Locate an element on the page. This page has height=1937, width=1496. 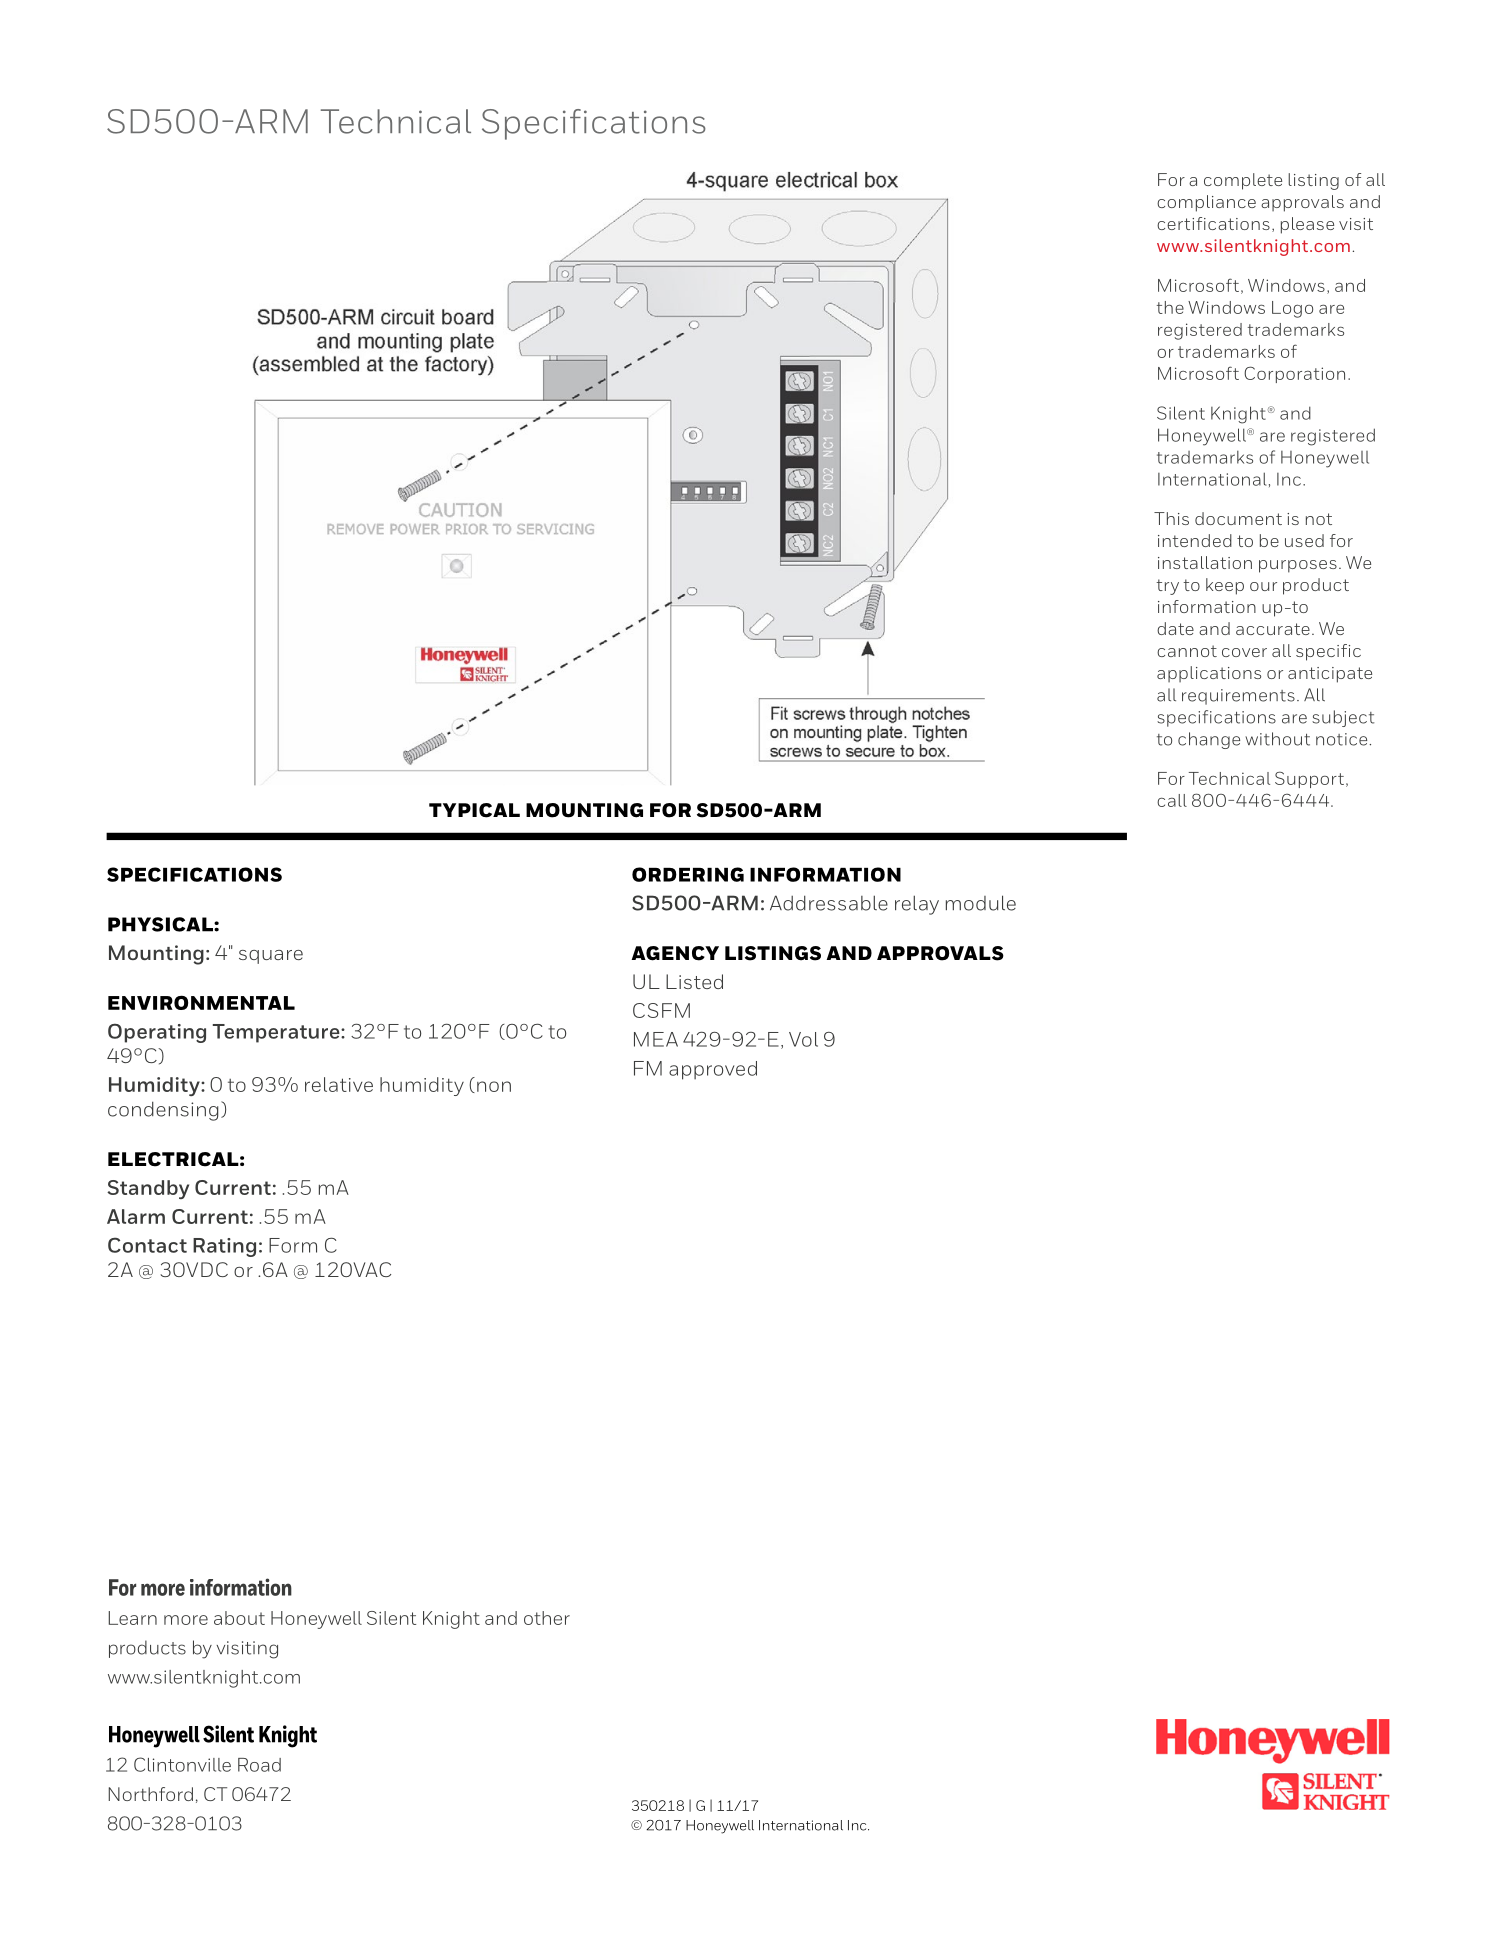
square is located at coordinates (271, 957).
